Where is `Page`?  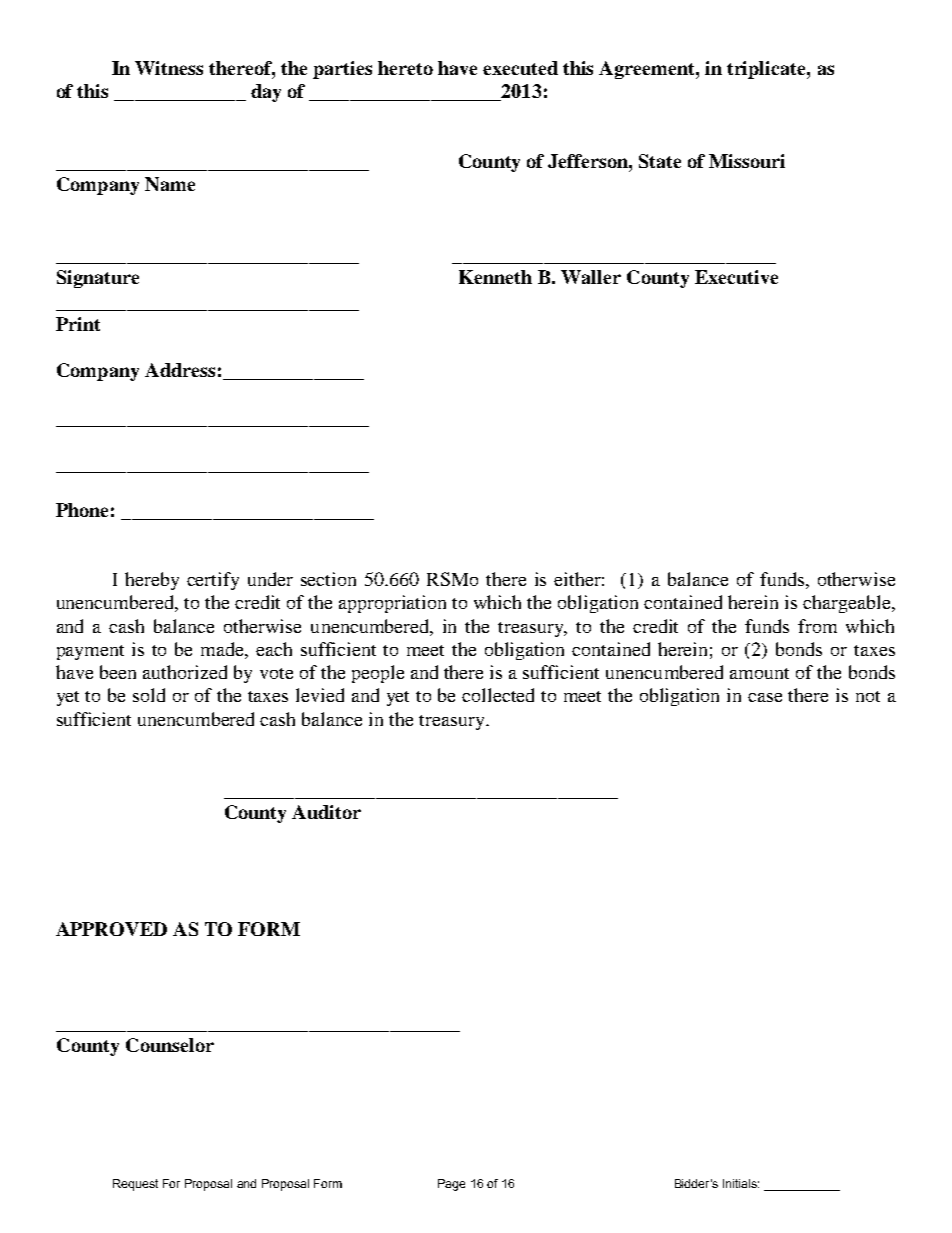
Page is located at coordinates (451, 1185).
